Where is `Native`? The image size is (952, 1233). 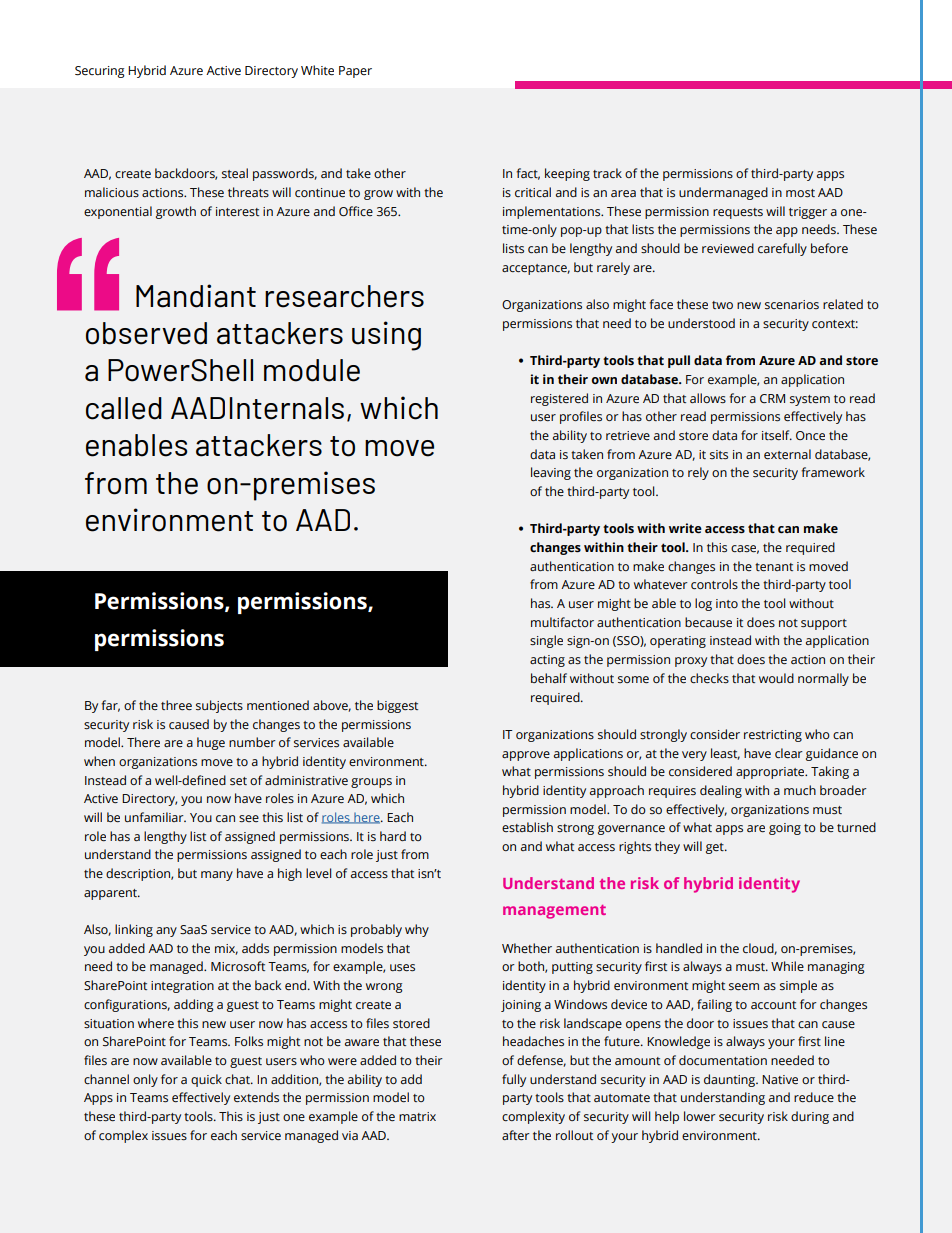
Native is located at coordinates (780, 1079).
